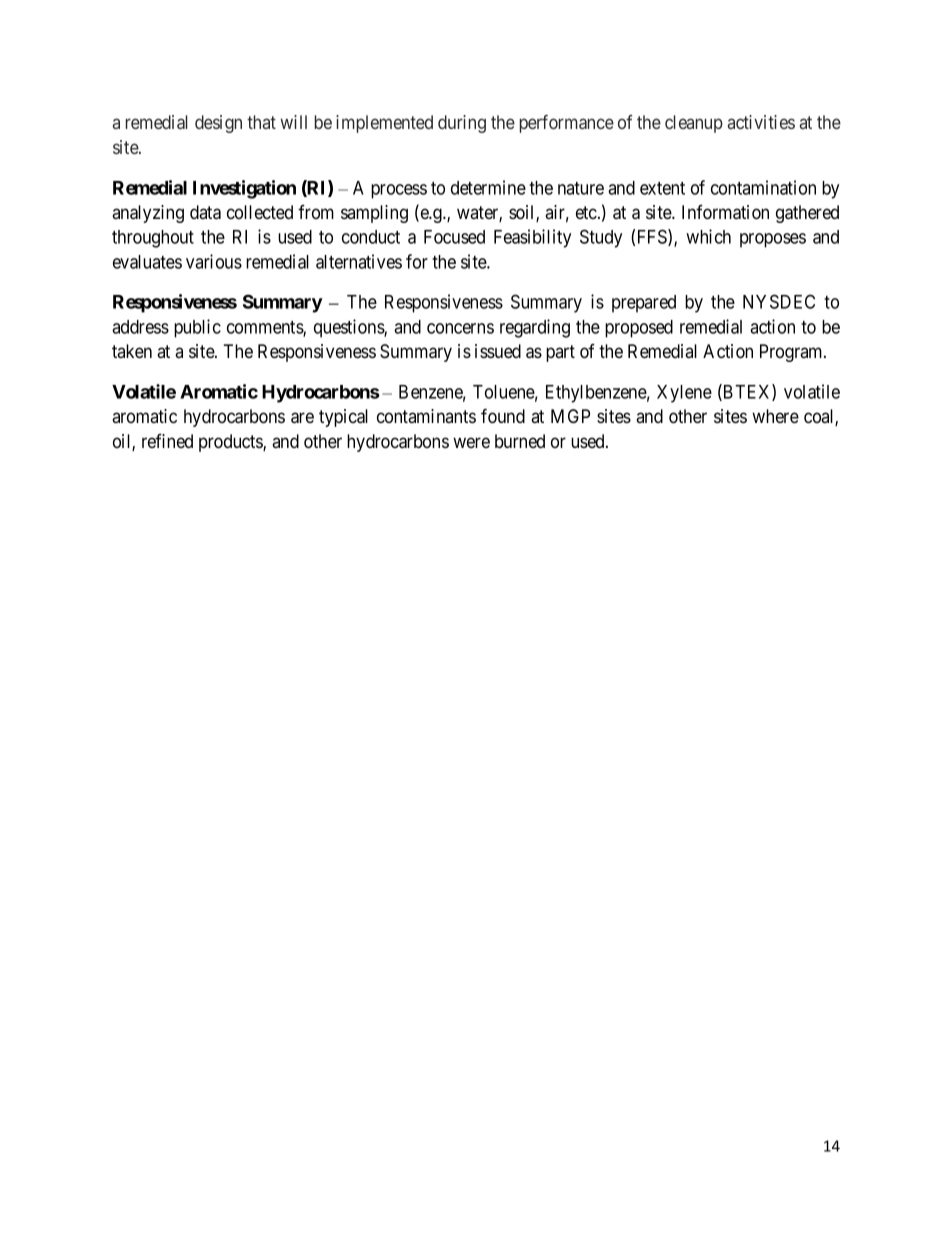 The width and height of the page is (952, 1233). What do you see at coordinates (460, 328) in the page?
I see `concerns` at bounding box center [460, 328].
